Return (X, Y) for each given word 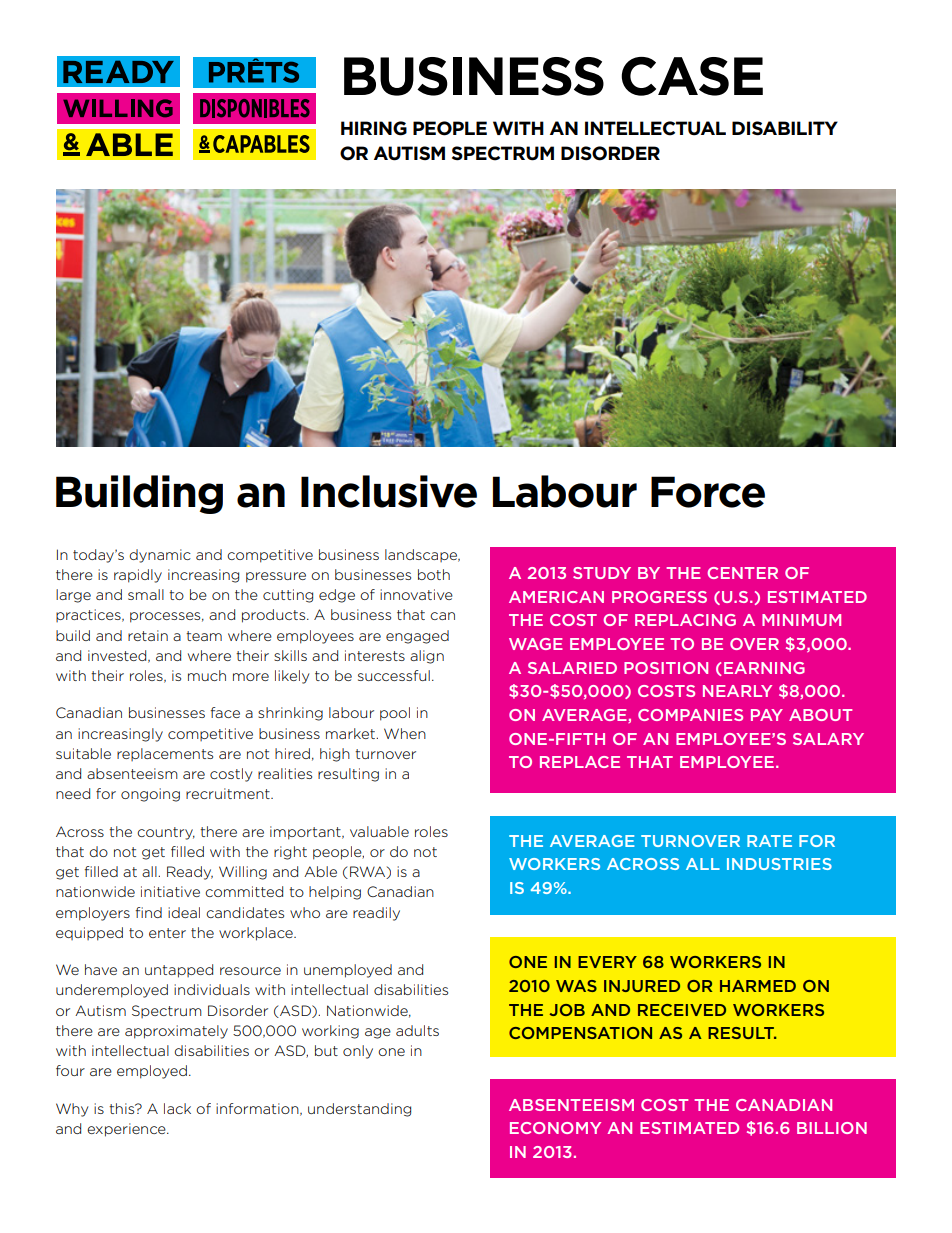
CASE (692, 76)
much (207, 675)
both (434, 574)
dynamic (160, 556)
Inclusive (389, 491)
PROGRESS (659, 597)
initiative (170, 891)
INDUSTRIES (779, 864)
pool (395, 714)
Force (708, 492)
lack (177, 1108)
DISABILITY (785, 128)
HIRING (374, 128)
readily (376, 914)
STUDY (602, 573)
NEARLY (737, 691)
